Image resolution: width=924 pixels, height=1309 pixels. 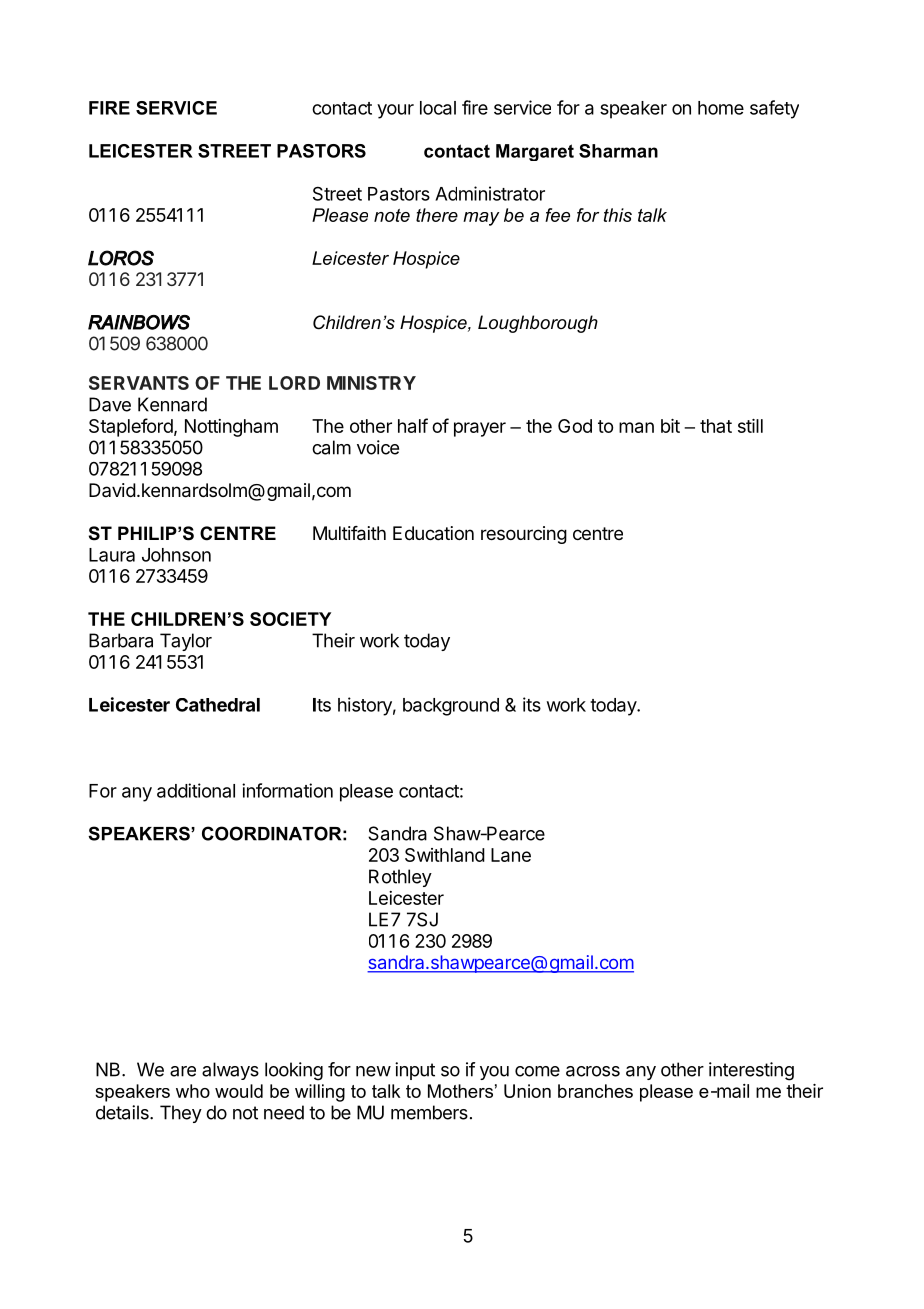 I want to click on input, so click(x=415, y=1071).
